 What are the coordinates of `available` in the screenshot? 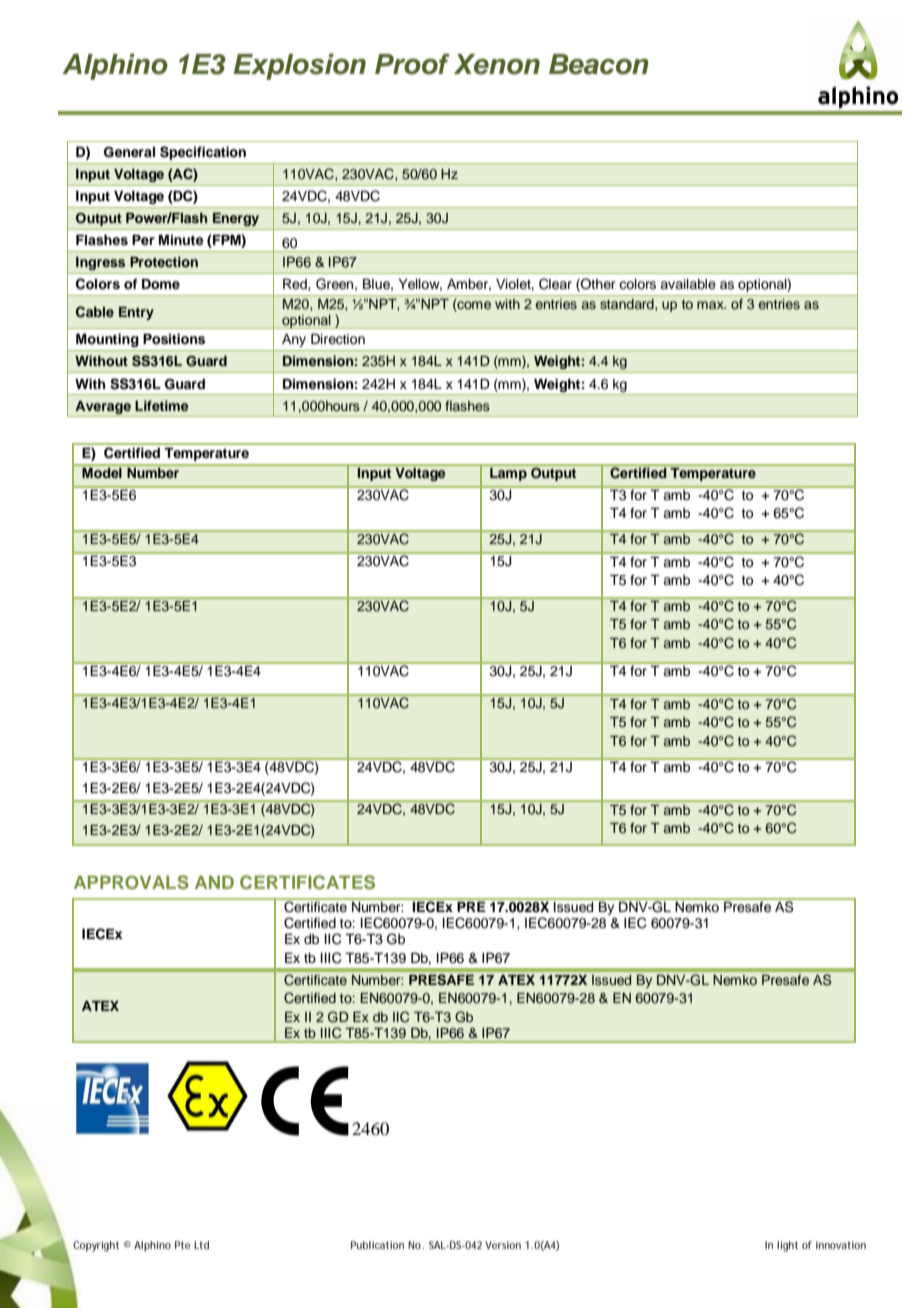 It's located at (688, 284).
